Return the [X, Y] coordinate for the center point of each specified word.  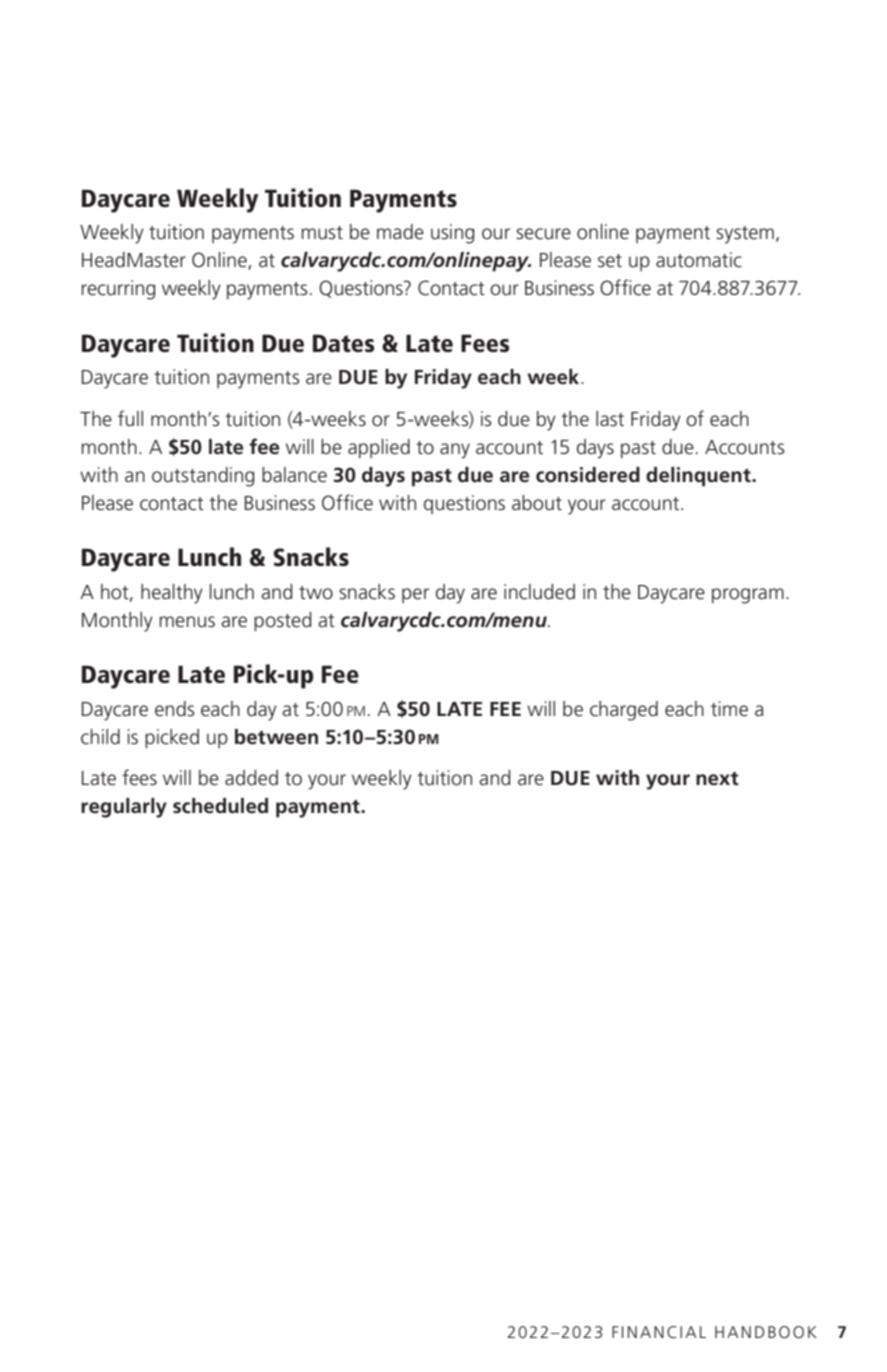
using [452, 234]
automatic [699, 260]
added [251, 778]
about [537, 503]
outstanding [203, 477]
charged [624, 711]
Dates [343, 343]
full [130, 418]
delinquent [699, 477]
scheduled [220, 806]
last [610, 419]
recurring [118, 290]
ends [175, 709]
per [415, 595]
